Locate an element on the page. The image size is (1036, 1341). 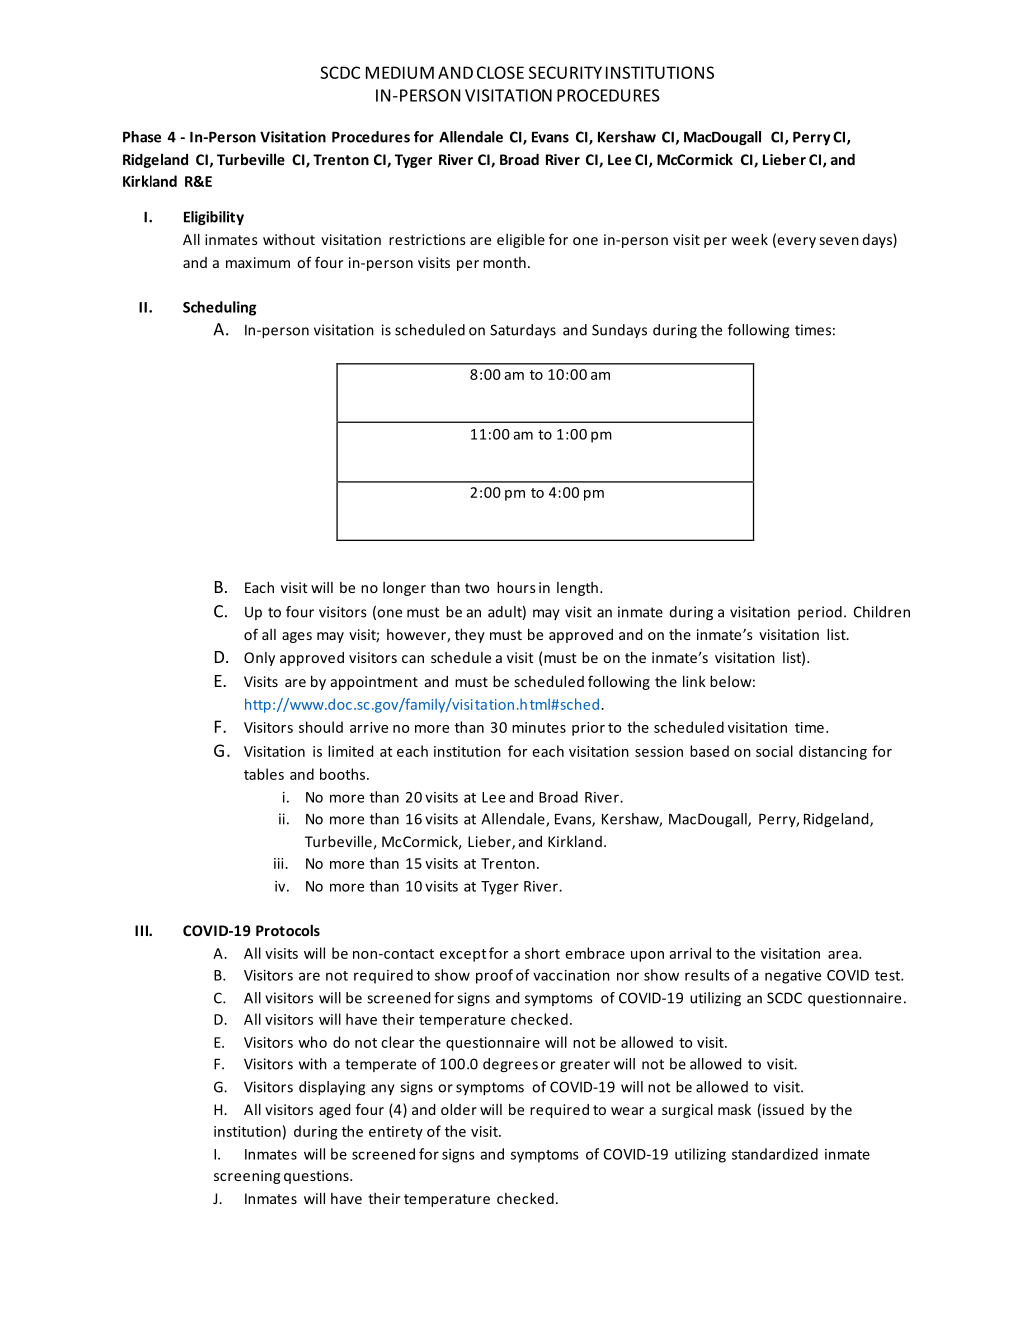
CLOSE is located at coordinates (500, 72).
